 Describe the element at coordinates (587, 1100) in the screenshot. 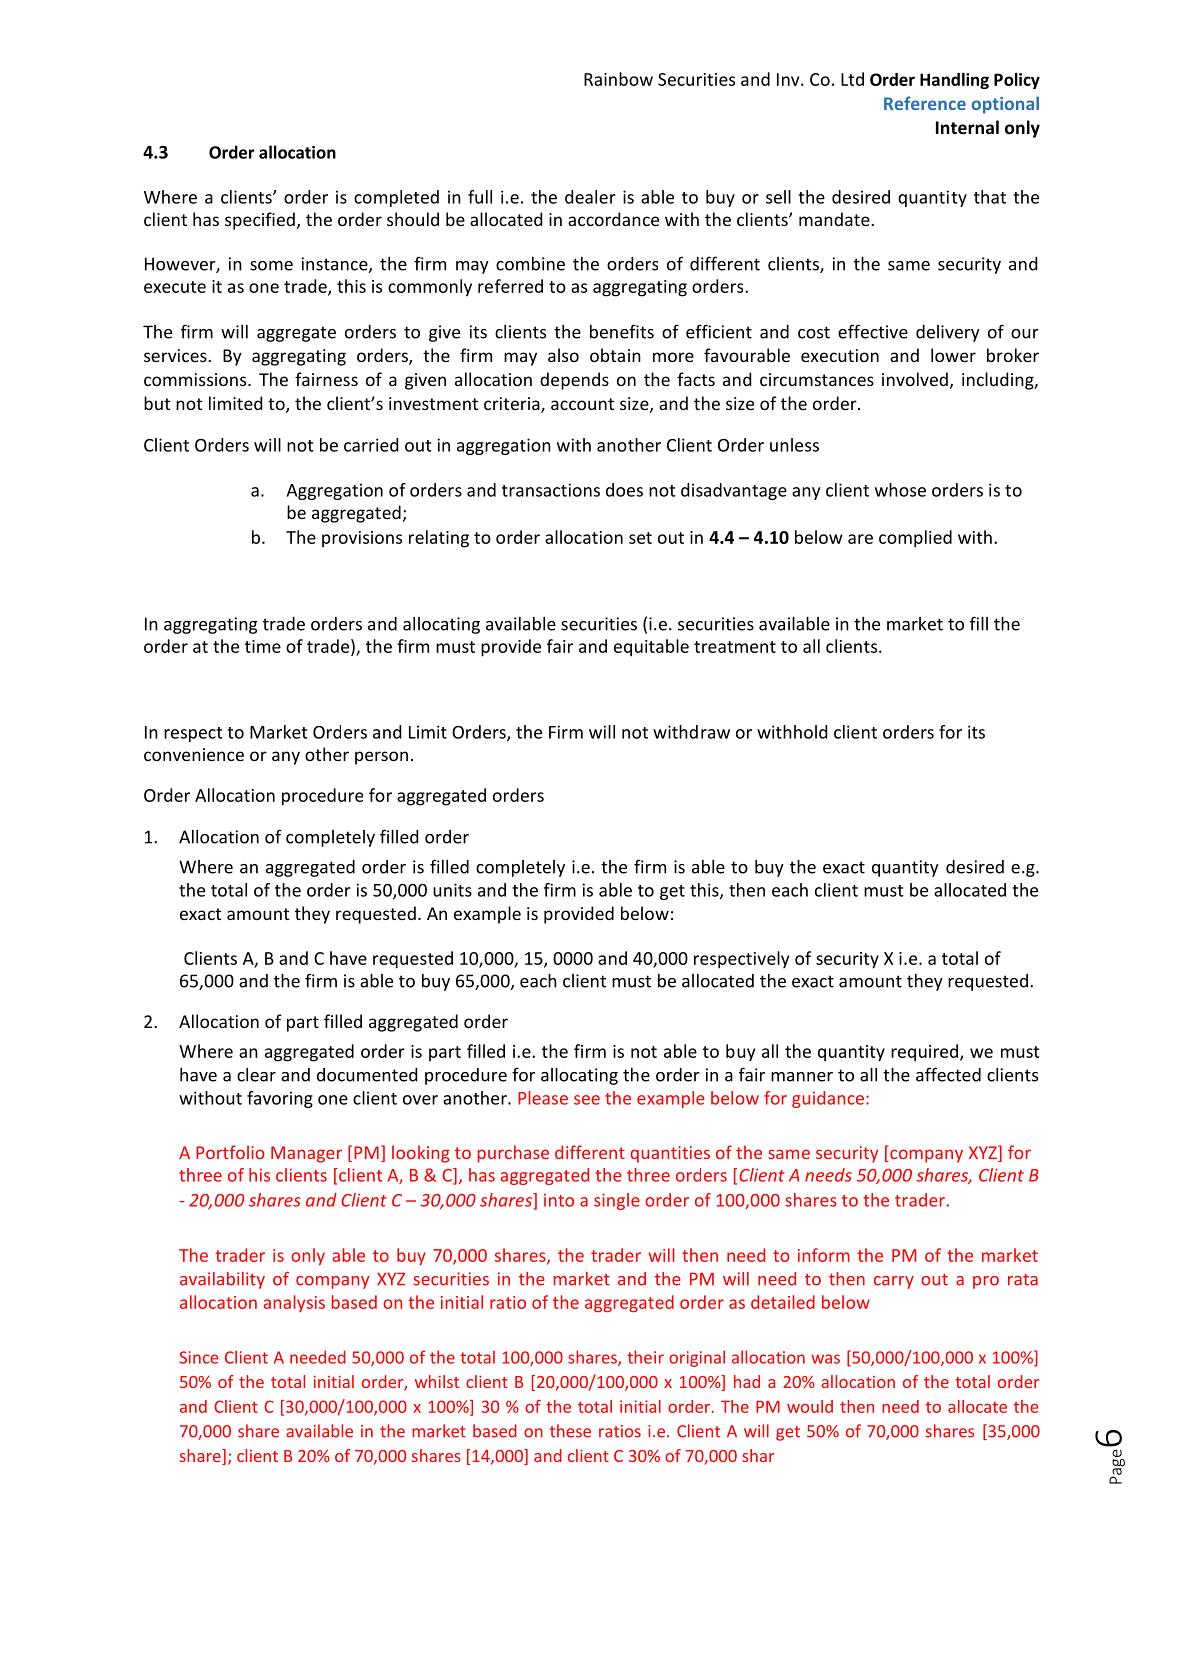

I see `see` at that location.
